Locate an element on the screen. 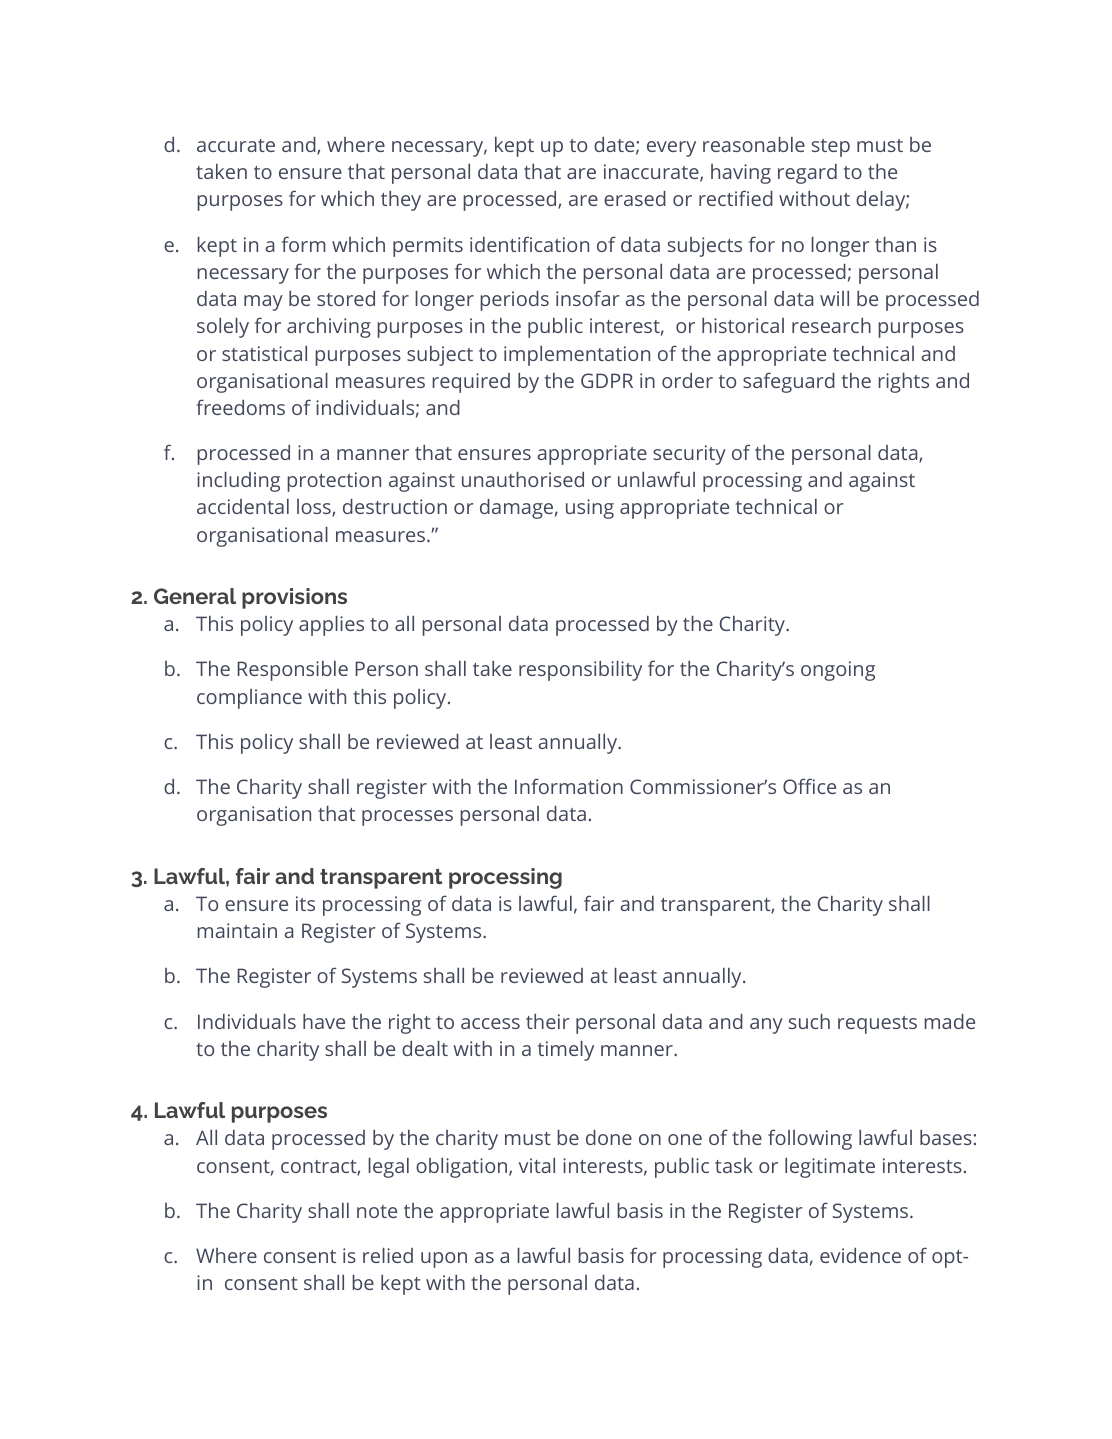  vital is located at coordinates (537, 1165).
